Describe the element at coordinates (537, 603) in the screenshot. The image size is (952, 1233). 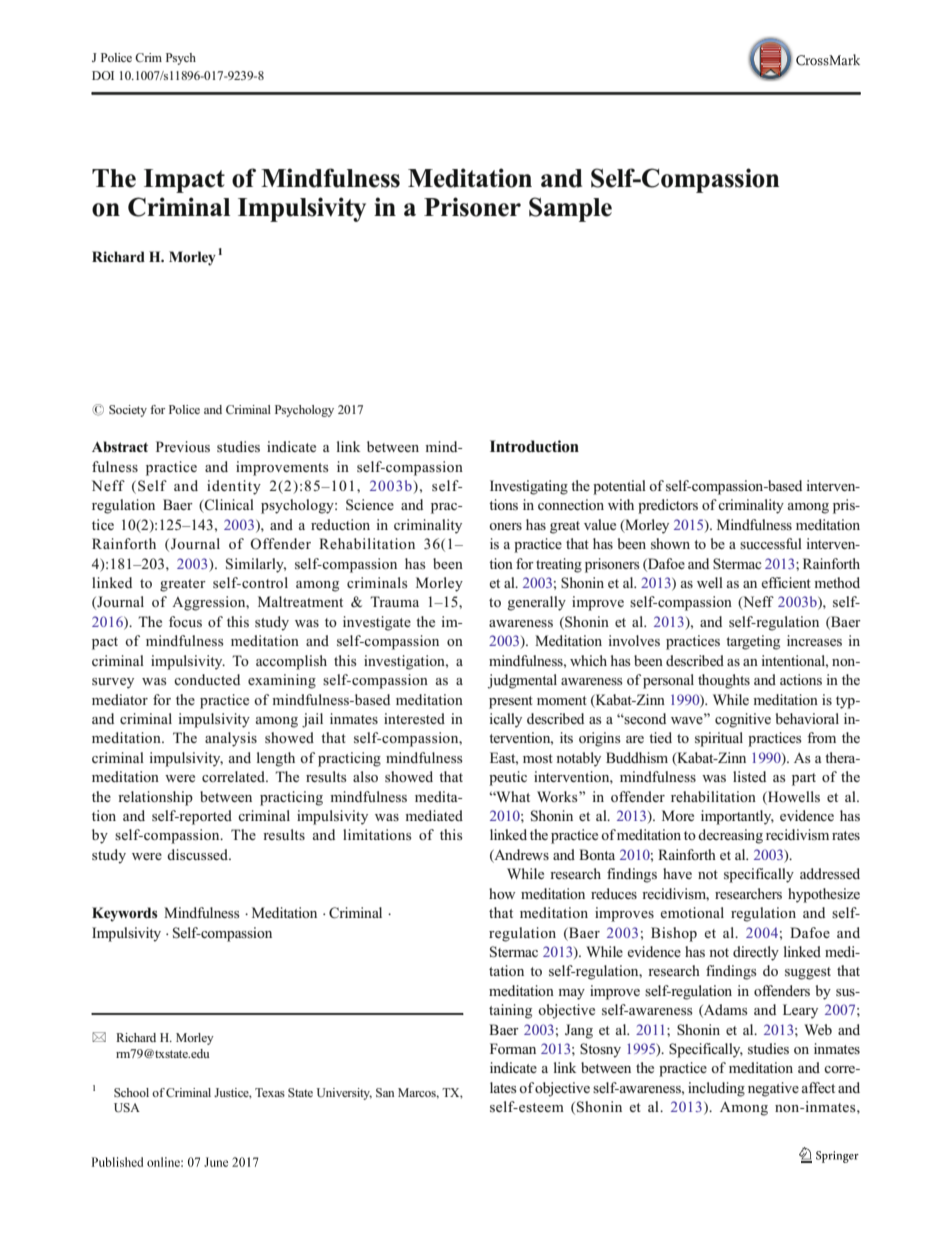
I see `generally` at that location.
